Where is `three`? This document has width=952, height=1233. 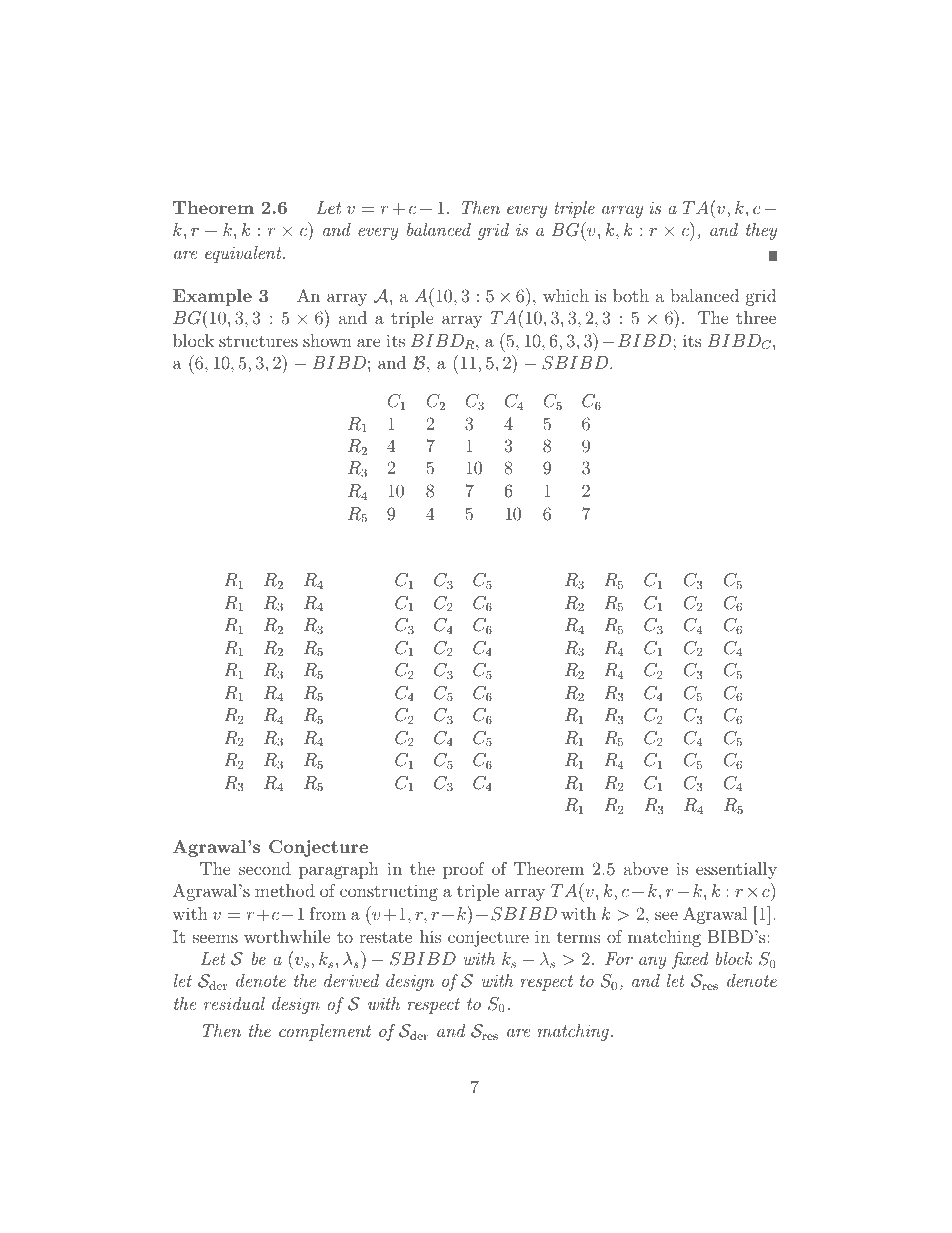
three is located at coordinates (756, 317).
